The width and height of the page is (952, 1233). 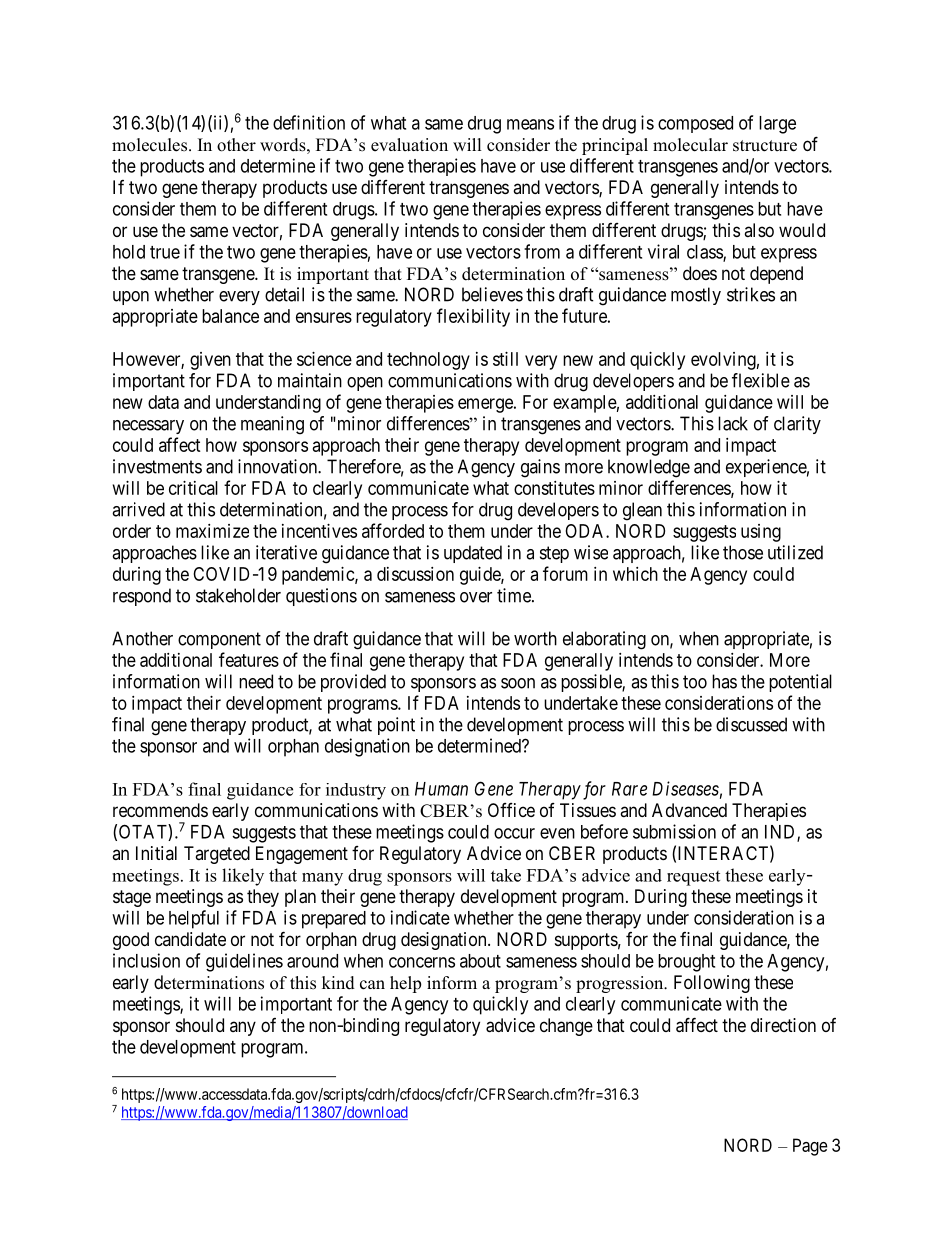 I want to click on inclusion, so click(x=146, y=960).
